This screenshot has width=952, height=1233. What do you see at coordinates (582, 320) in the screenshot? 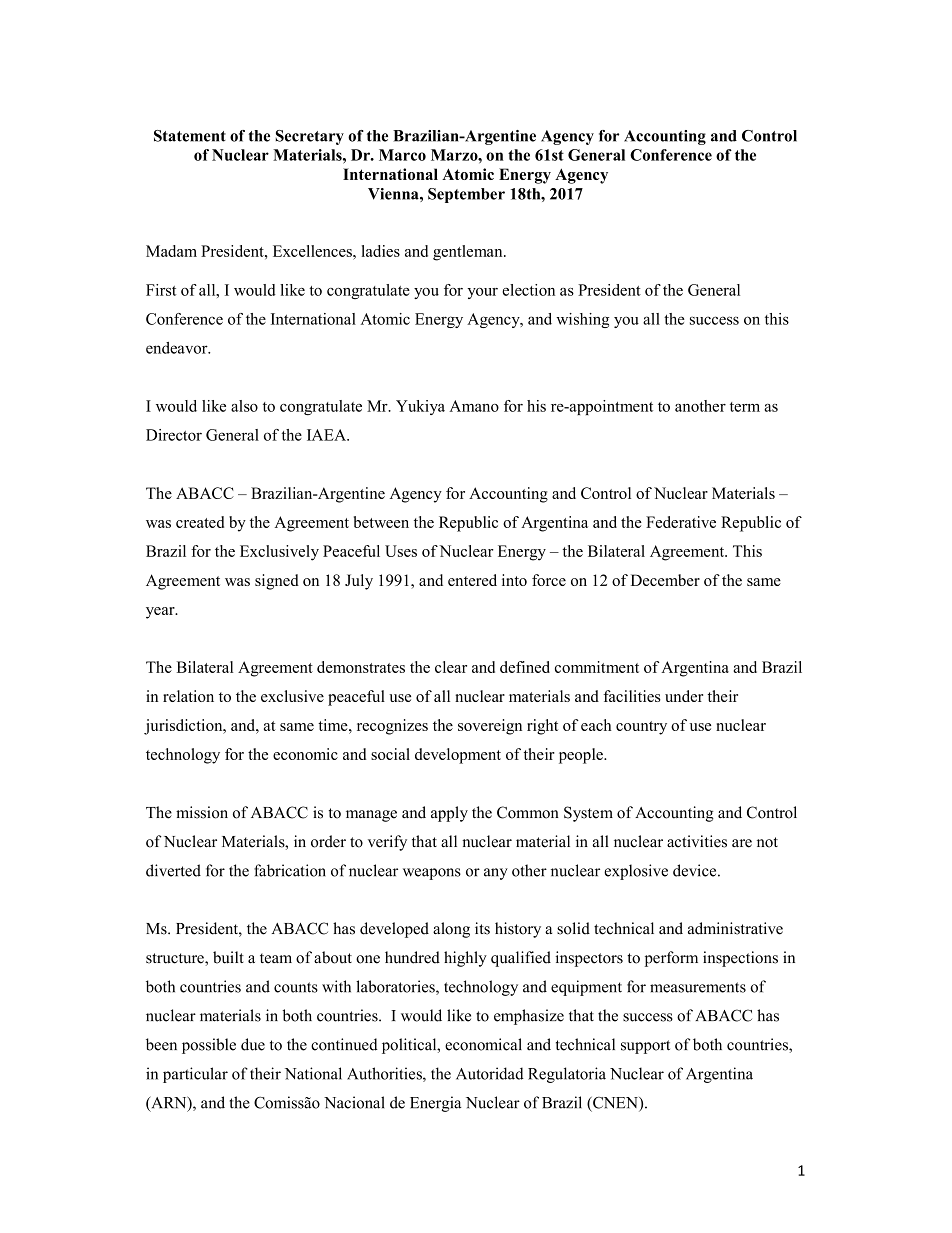
I see `wishing` at bounding box center [582, 320].
